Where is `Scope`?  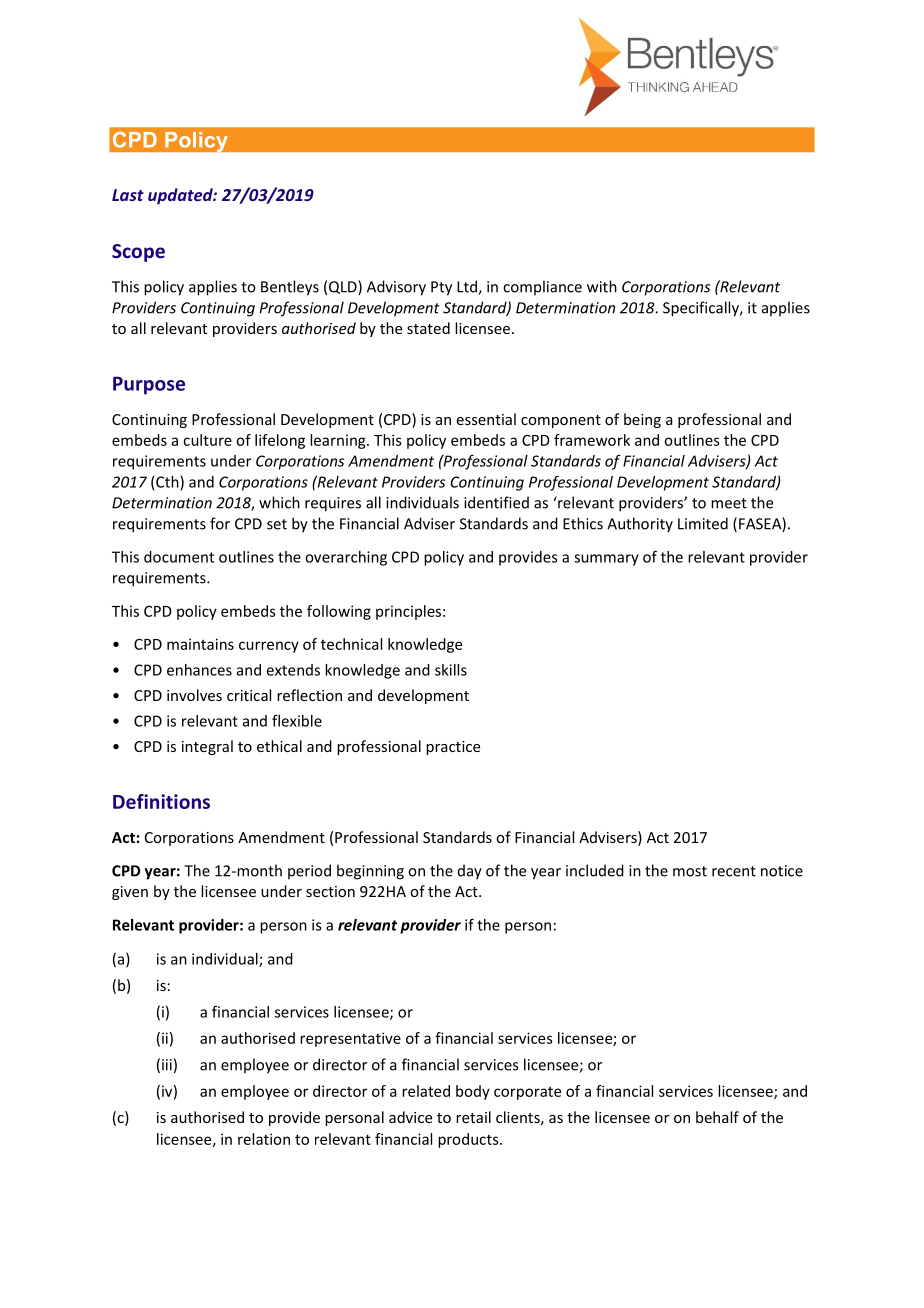
Scope is located at coordinates (138, 253).
